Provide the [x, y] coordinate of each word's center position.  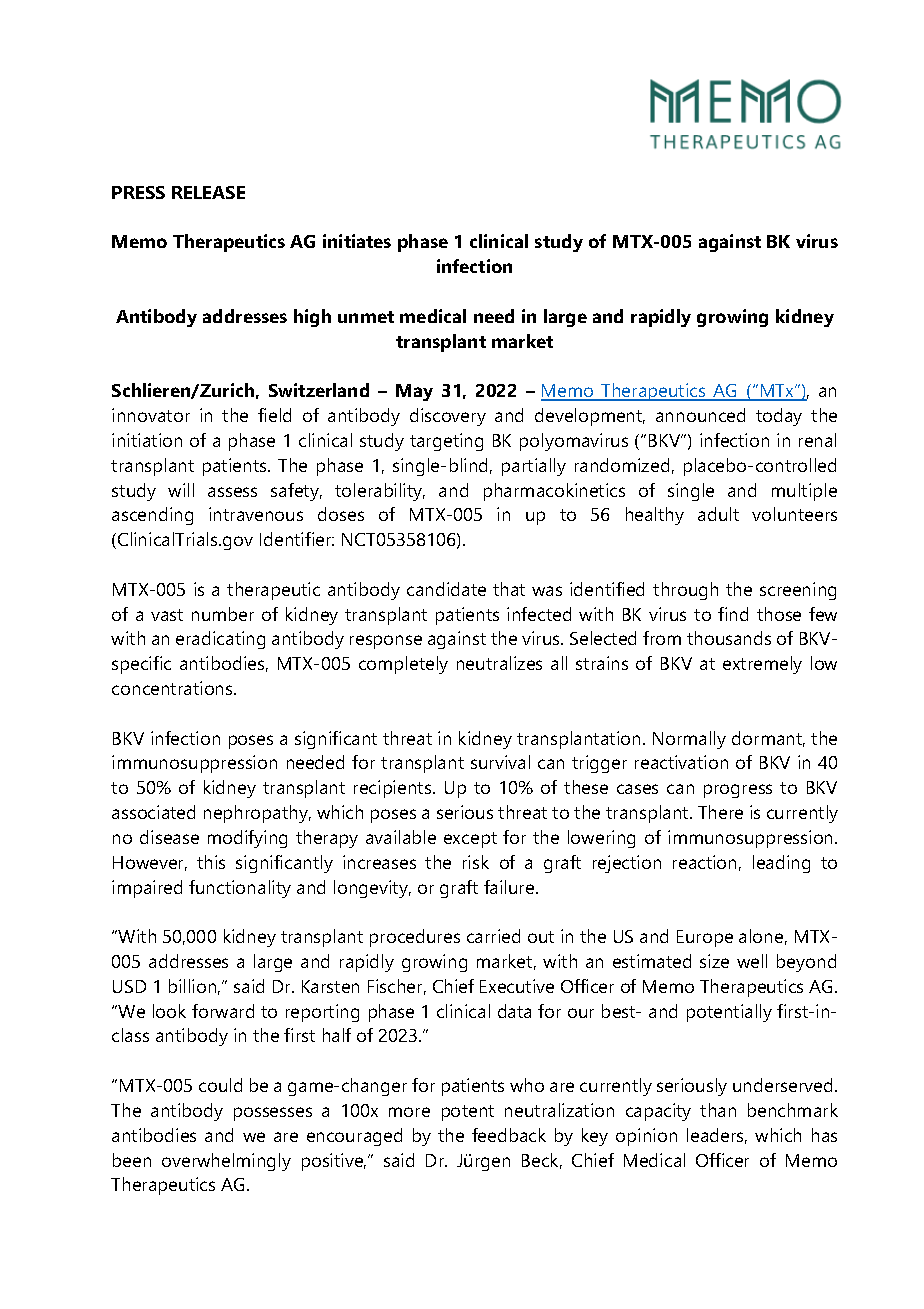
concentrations [173, 688]
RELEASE [208, 192]
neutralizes [499, 663]
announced [700, 415]
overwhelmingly [226, 1162]
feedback [509, 1135]
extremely [762, 665]
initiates [357, 241]
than [718, 1110]
